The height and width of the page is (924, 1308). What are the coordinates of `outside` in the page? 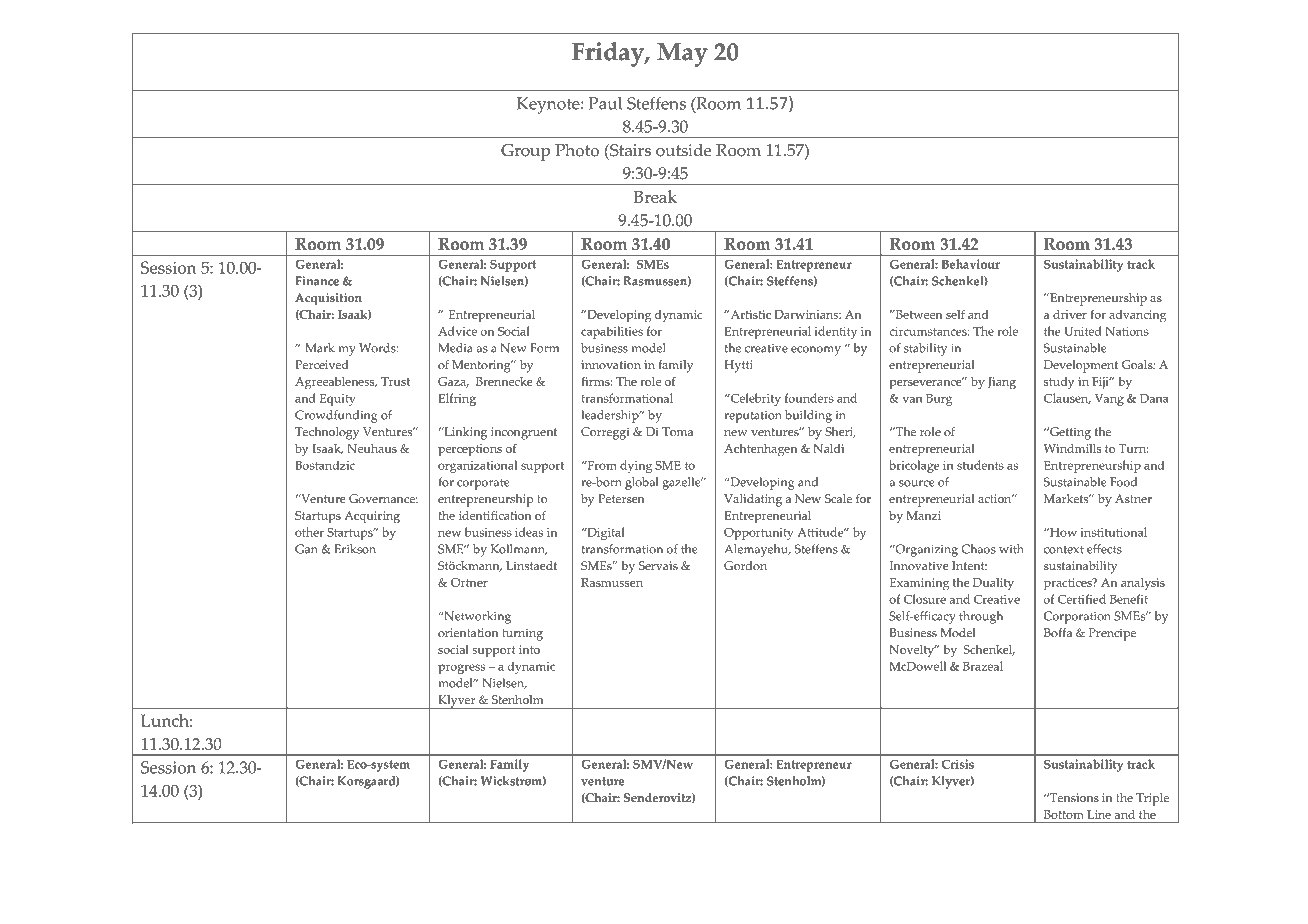 It's located at (683, 150).
